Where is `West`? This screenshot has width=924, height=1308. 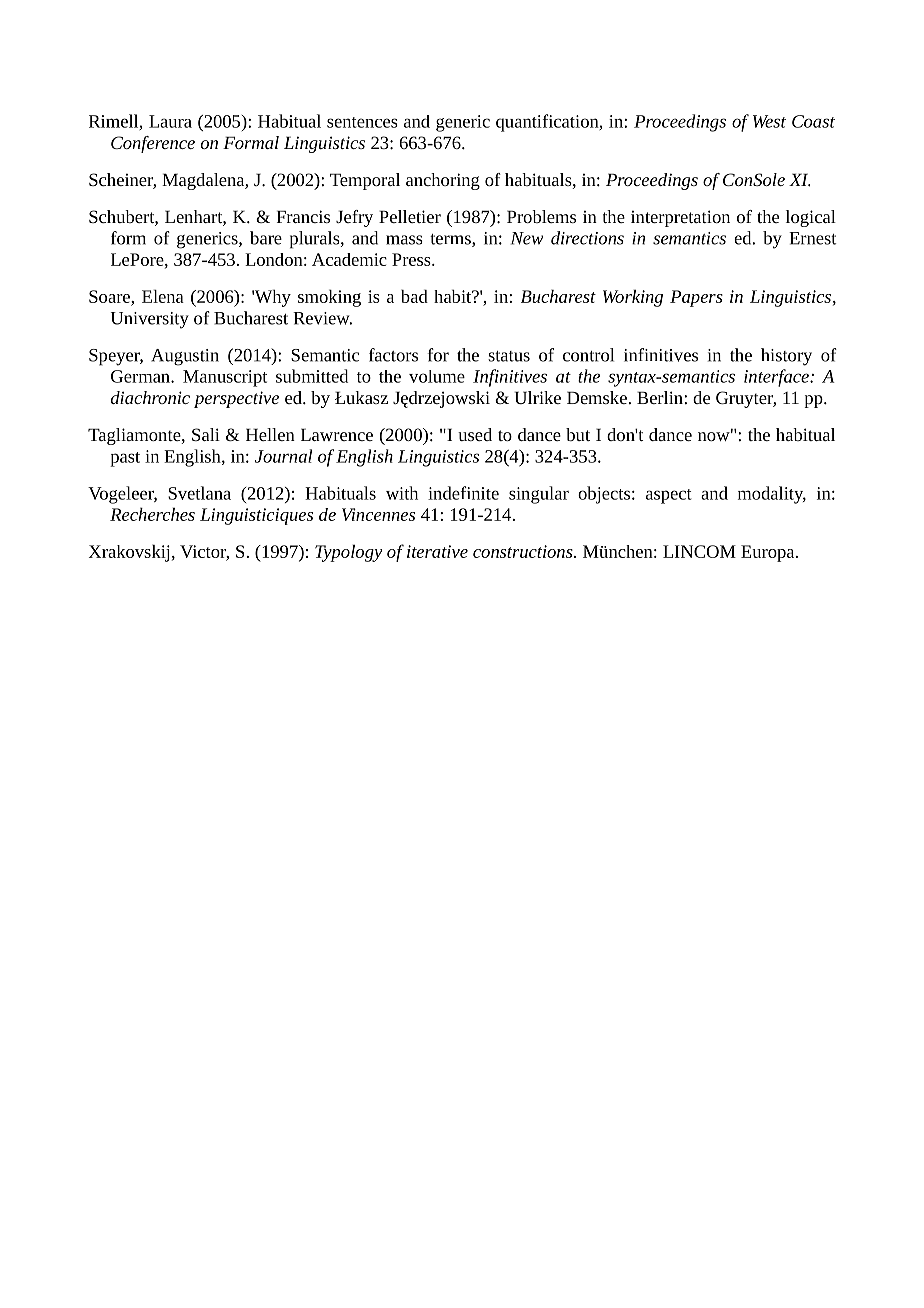
West is located at coordinates (769, 121).
